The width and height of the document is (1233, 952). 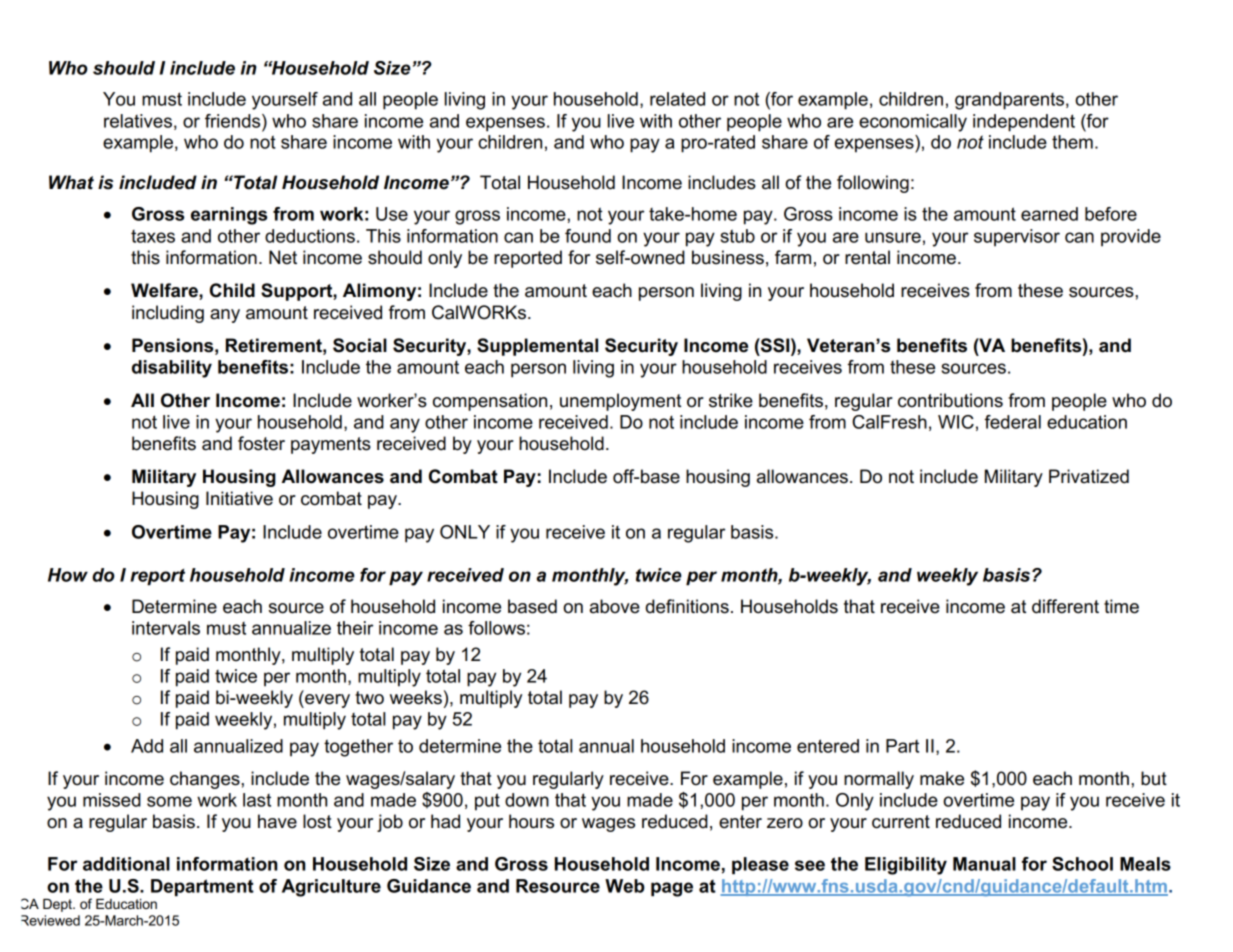 I want to click on additional, so click(x=126, y=864).
